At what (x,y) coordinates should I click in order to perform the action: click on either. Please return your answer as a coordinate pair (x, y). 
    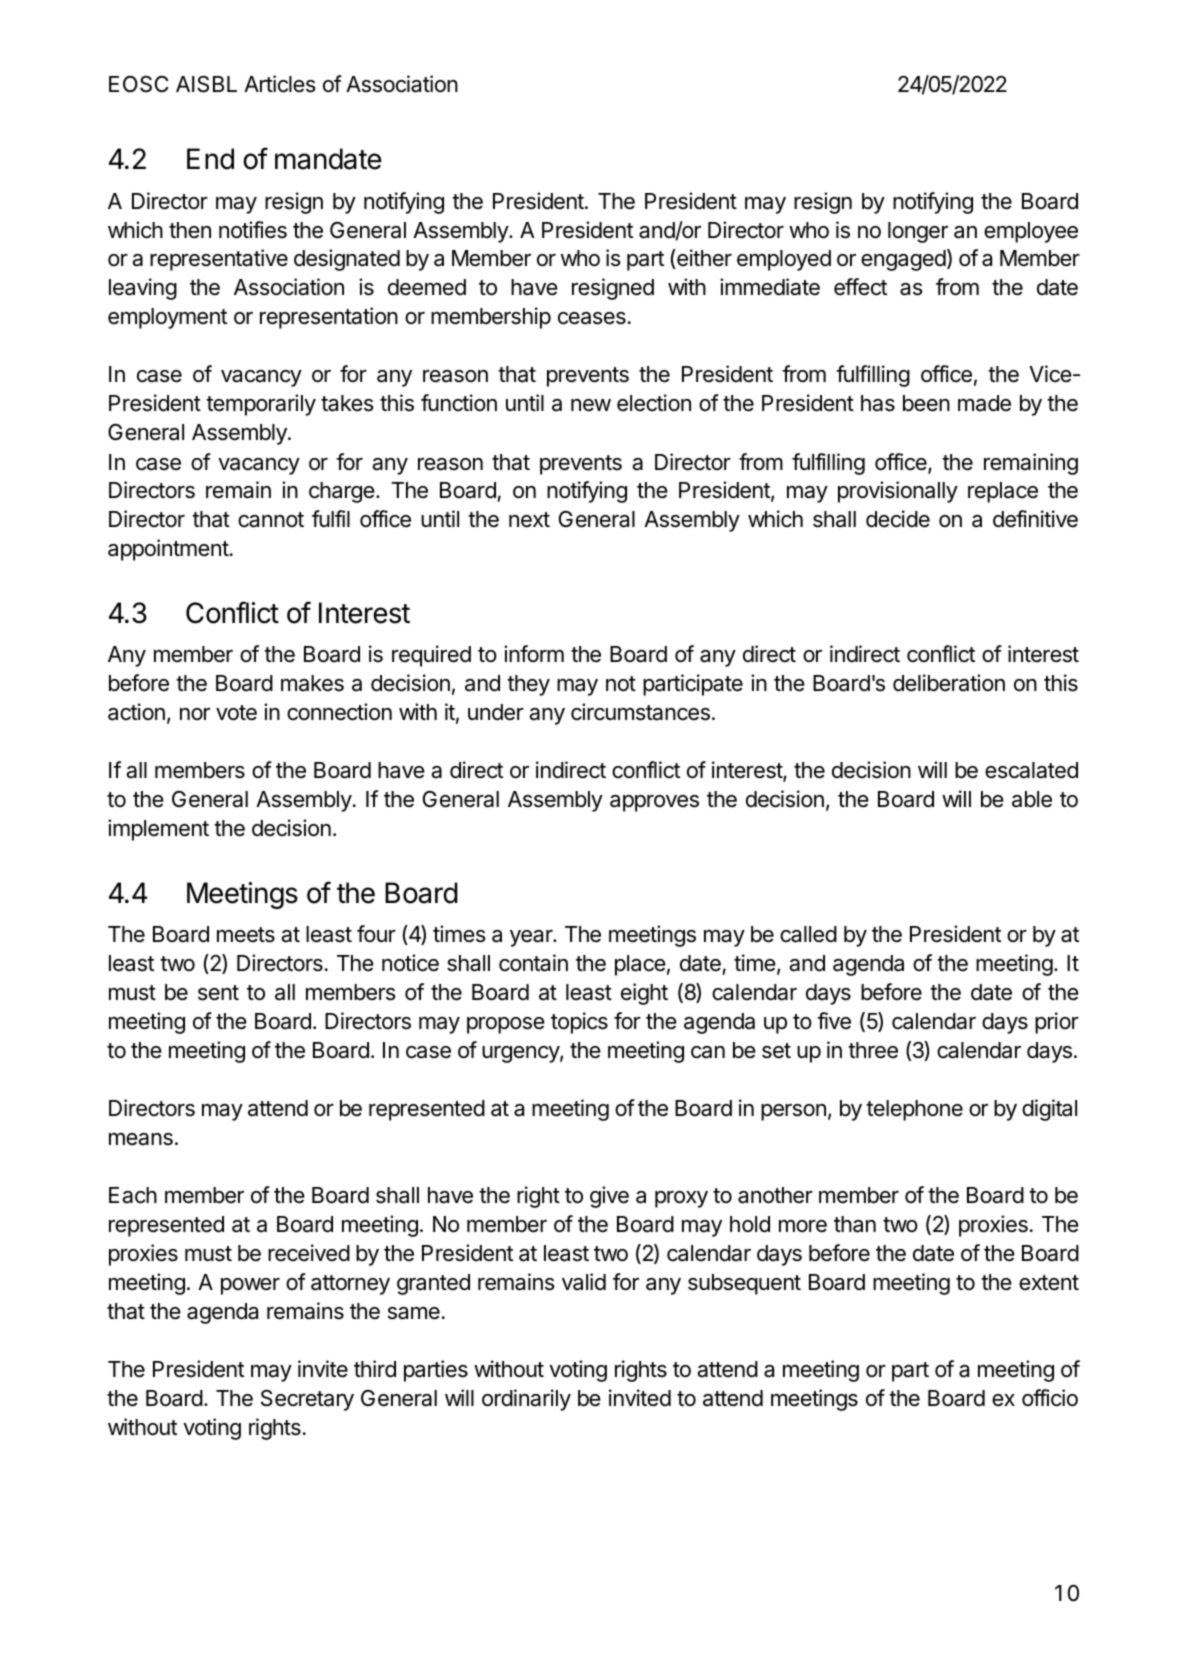
    Looking at the image, I should click on (703, 259).
